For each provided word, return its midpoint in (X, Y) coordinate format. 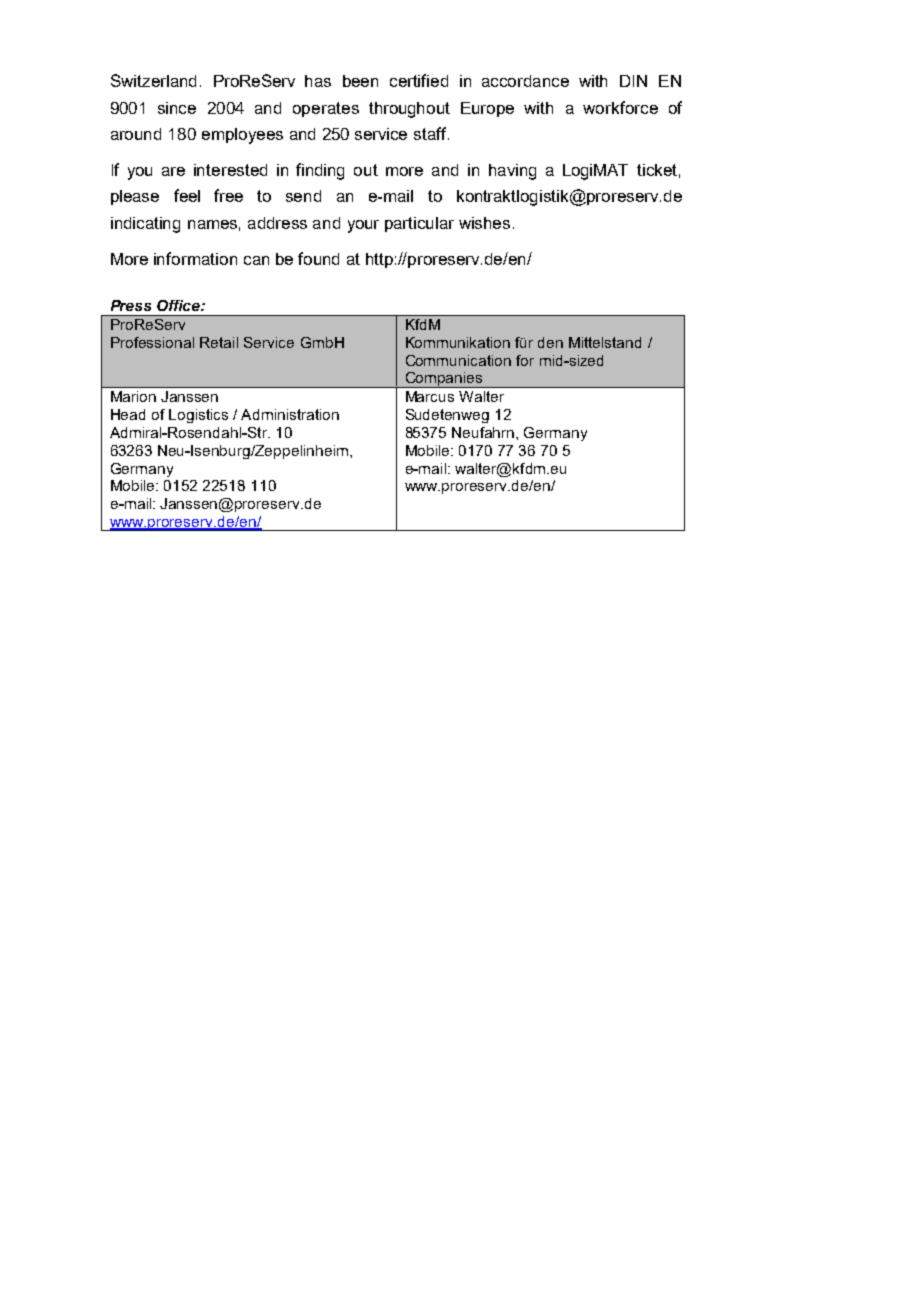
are (173, 171)
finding (320, 171)
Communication (458, 360)
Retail (219, 342)
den (550, 342)
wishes (484, 223)
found (318, 258)
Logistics (198, 416)
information (195, 258)
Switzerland (153, 80)
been (360, 81)
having (512, 172)
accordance (525, 81)
